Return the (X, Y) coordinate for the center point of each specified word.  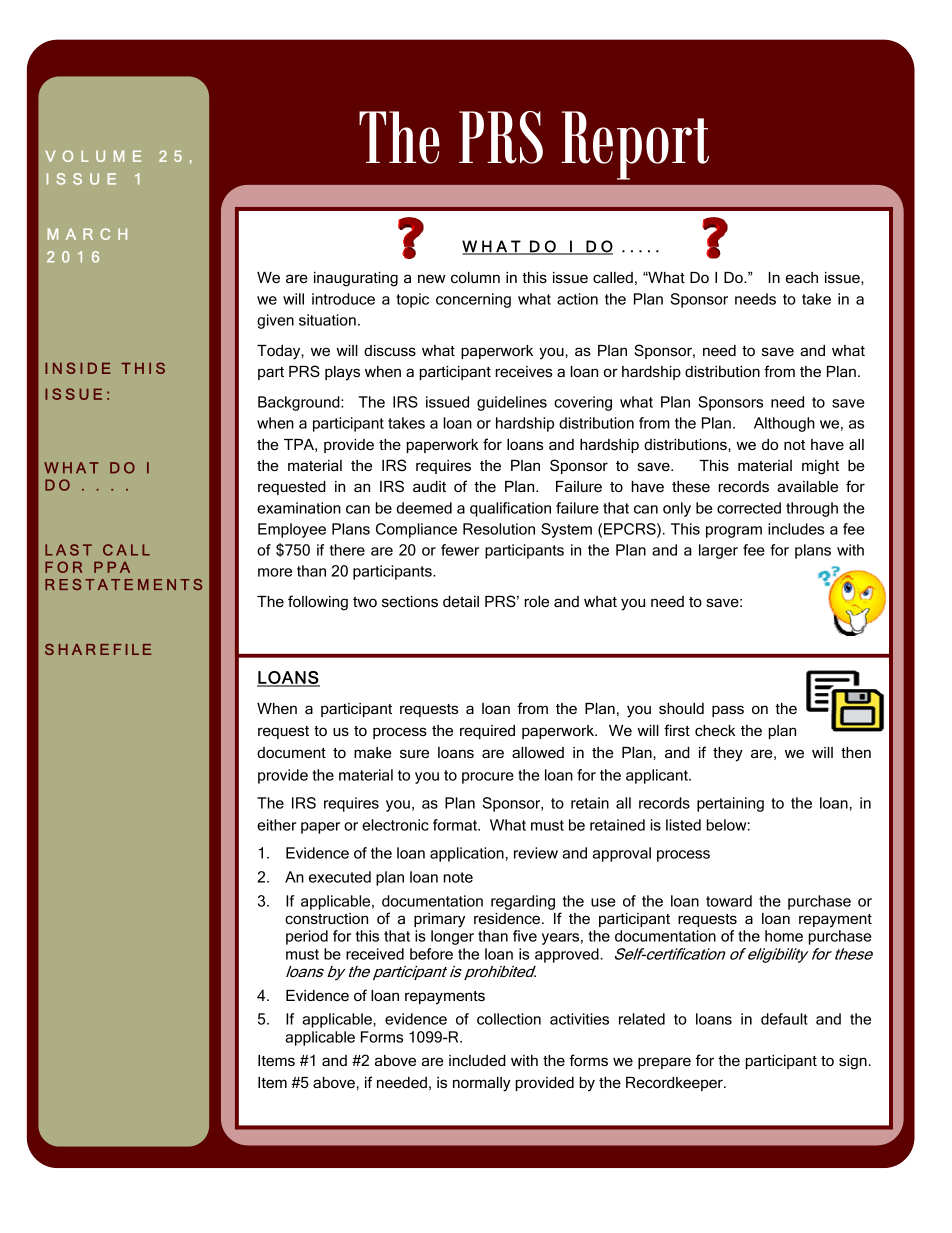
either (276, 825)
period (307, 937)
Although (784, 424)
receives (524, 371)
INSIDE (78, 368)
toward (729, 901)
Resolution (499, 529)
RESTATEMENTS (123, 584)
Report (635, 145)
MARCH (87, 234)
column (475, 277)
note (458, 877)
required (487, 732)
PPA (112, 567)
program (734, 532)
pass (728, 711)
